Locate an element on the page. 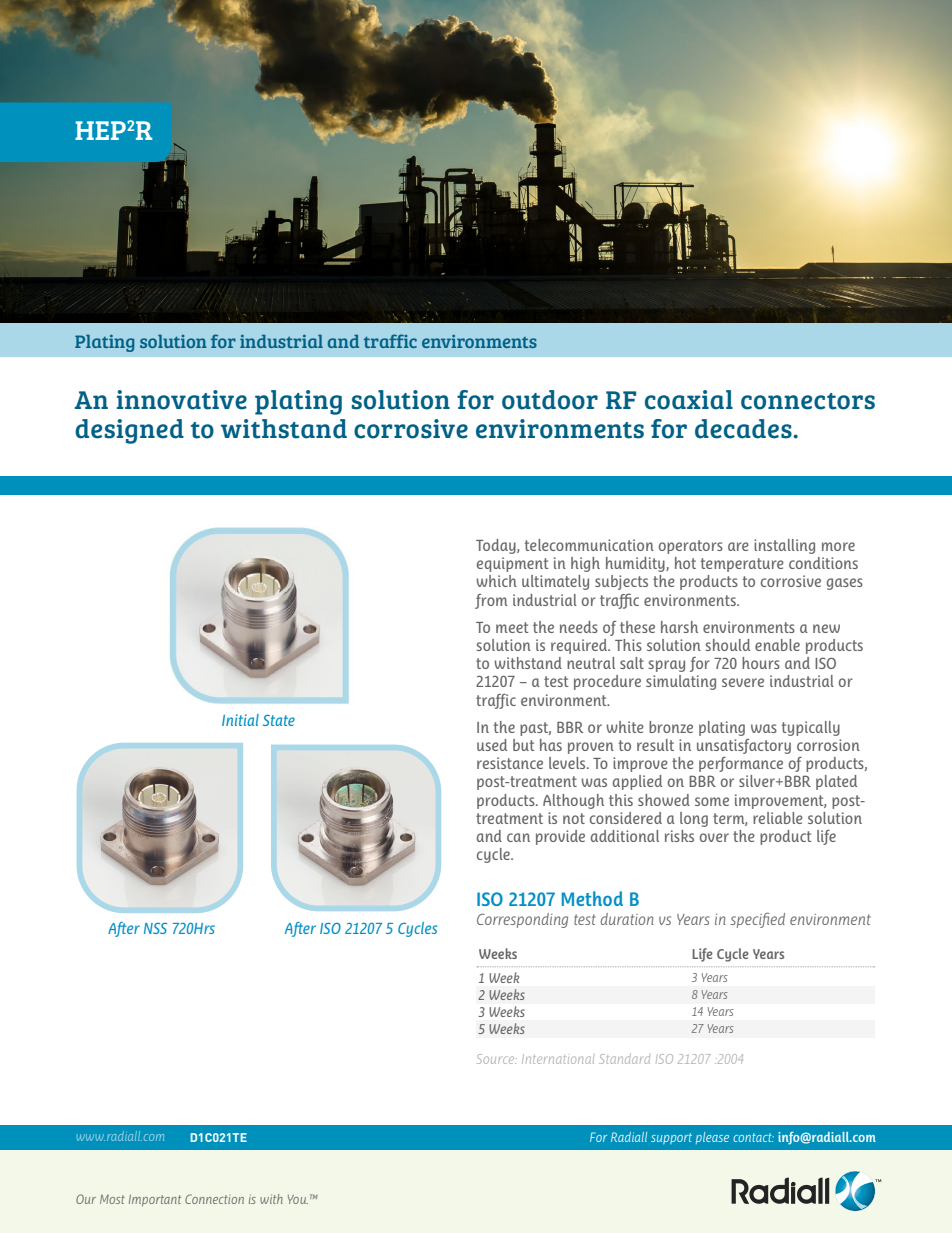 This image has height=1233, width=952. resistance is located at coordinates (510, 763).
